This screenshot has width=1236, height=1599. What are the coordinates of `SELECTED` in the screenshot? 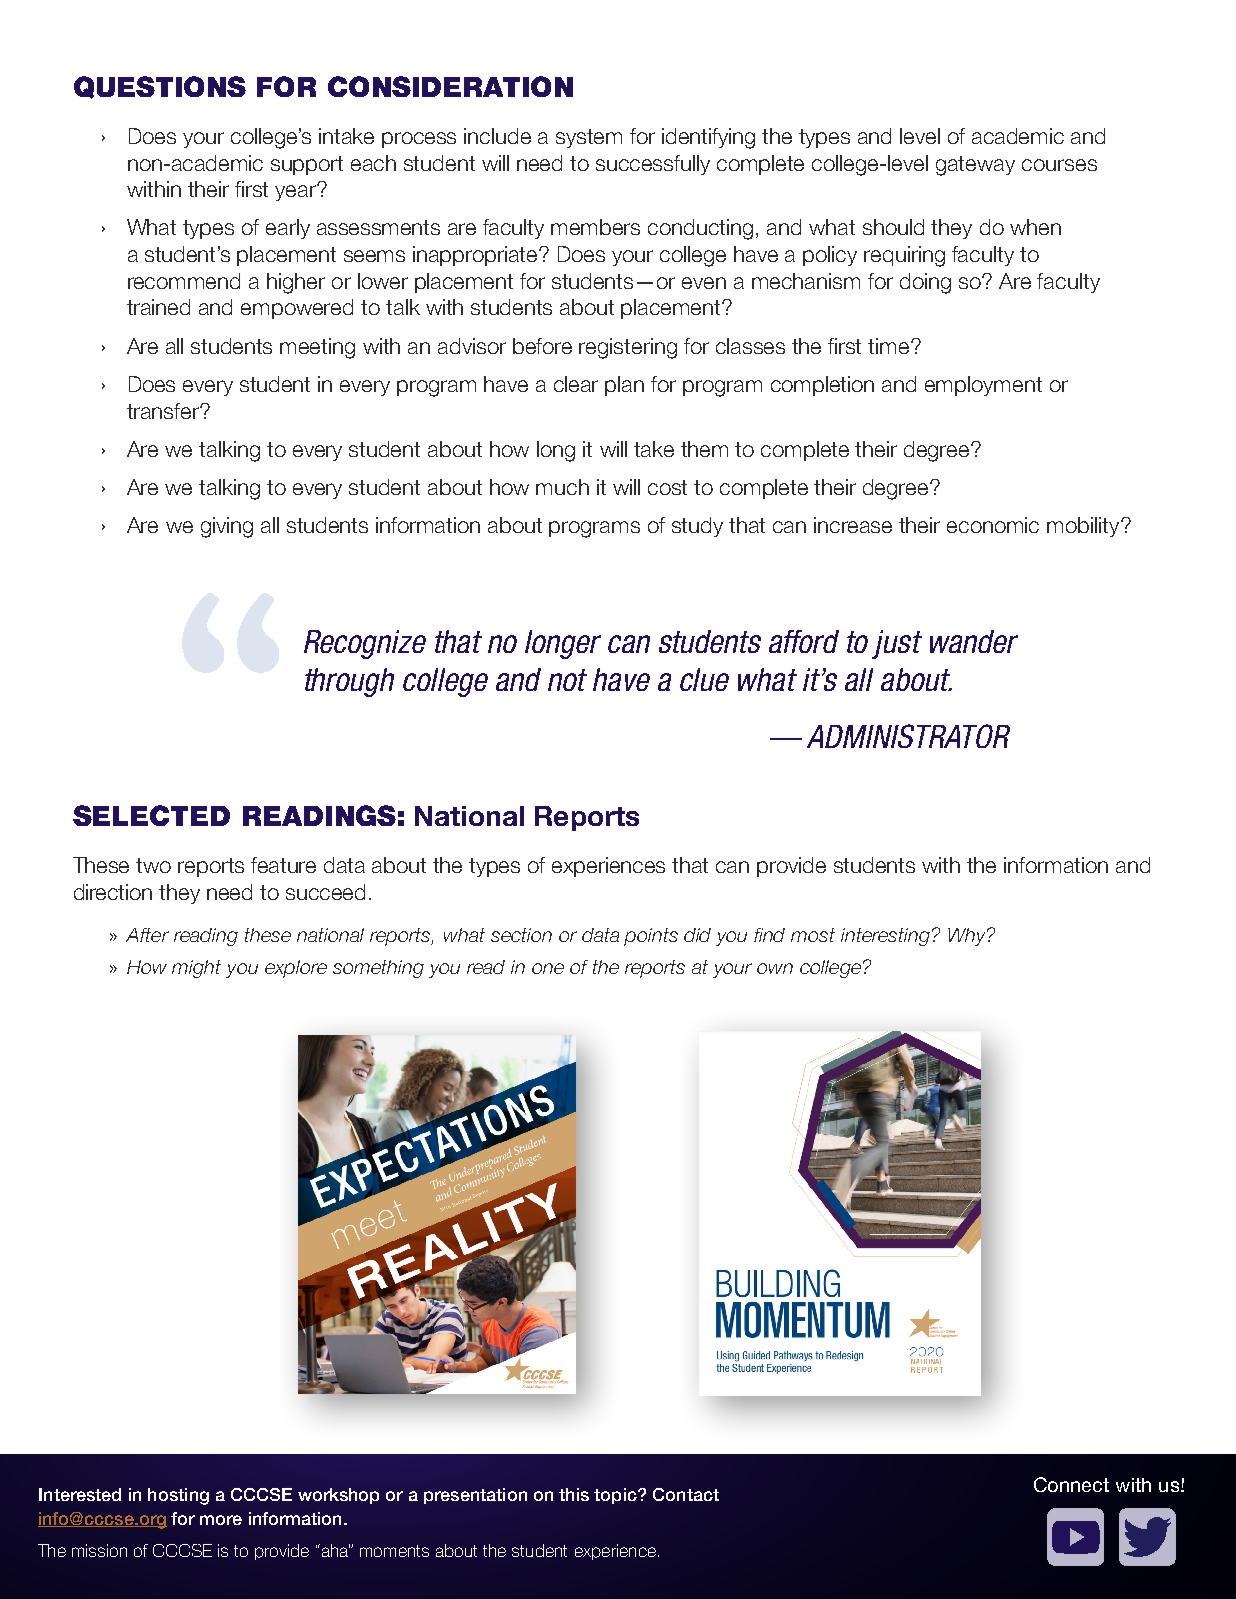 It's located at (151, 815).
